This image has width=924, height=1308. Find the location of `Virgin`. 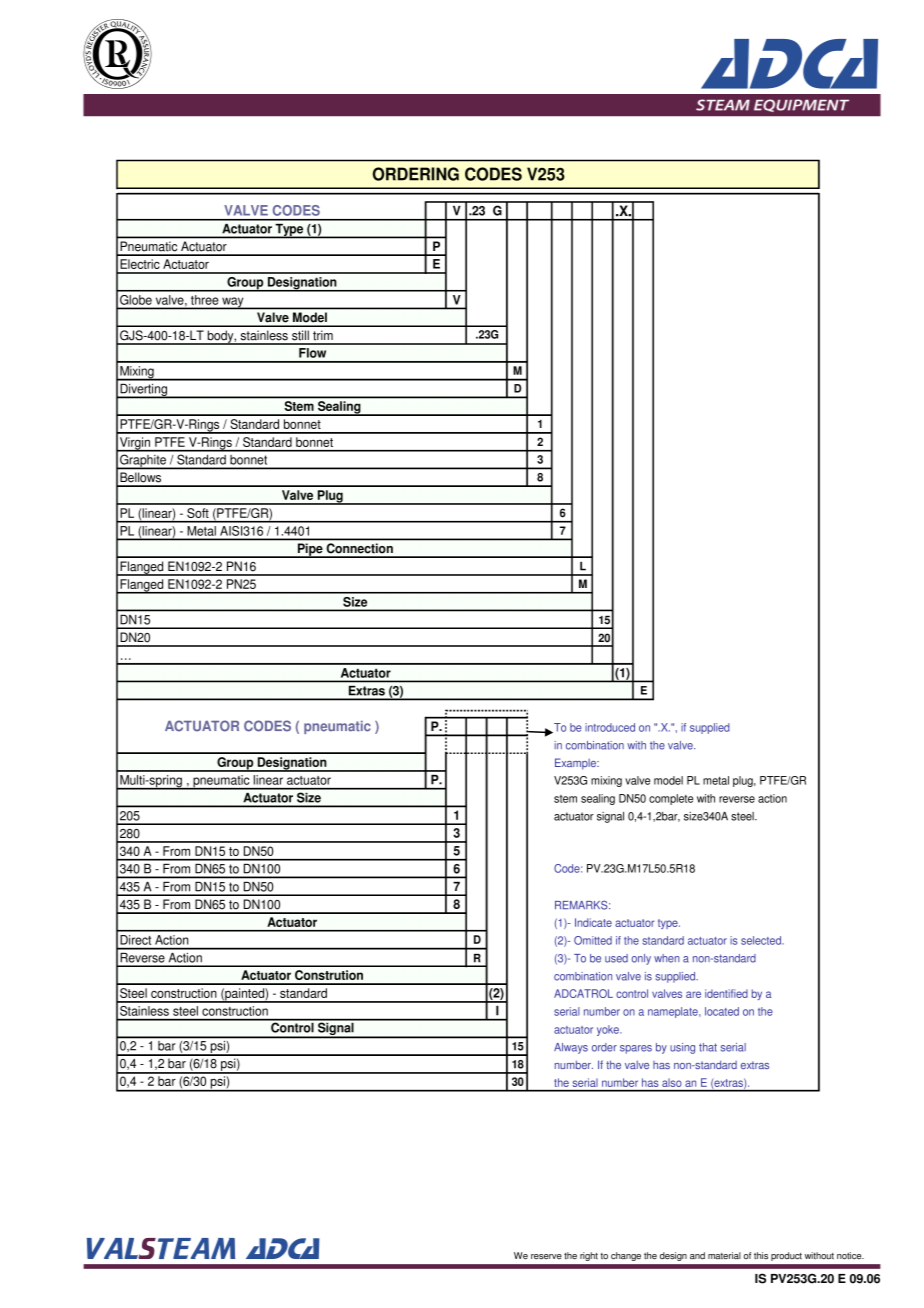

Virgin is located at coordinates (135, 444).
